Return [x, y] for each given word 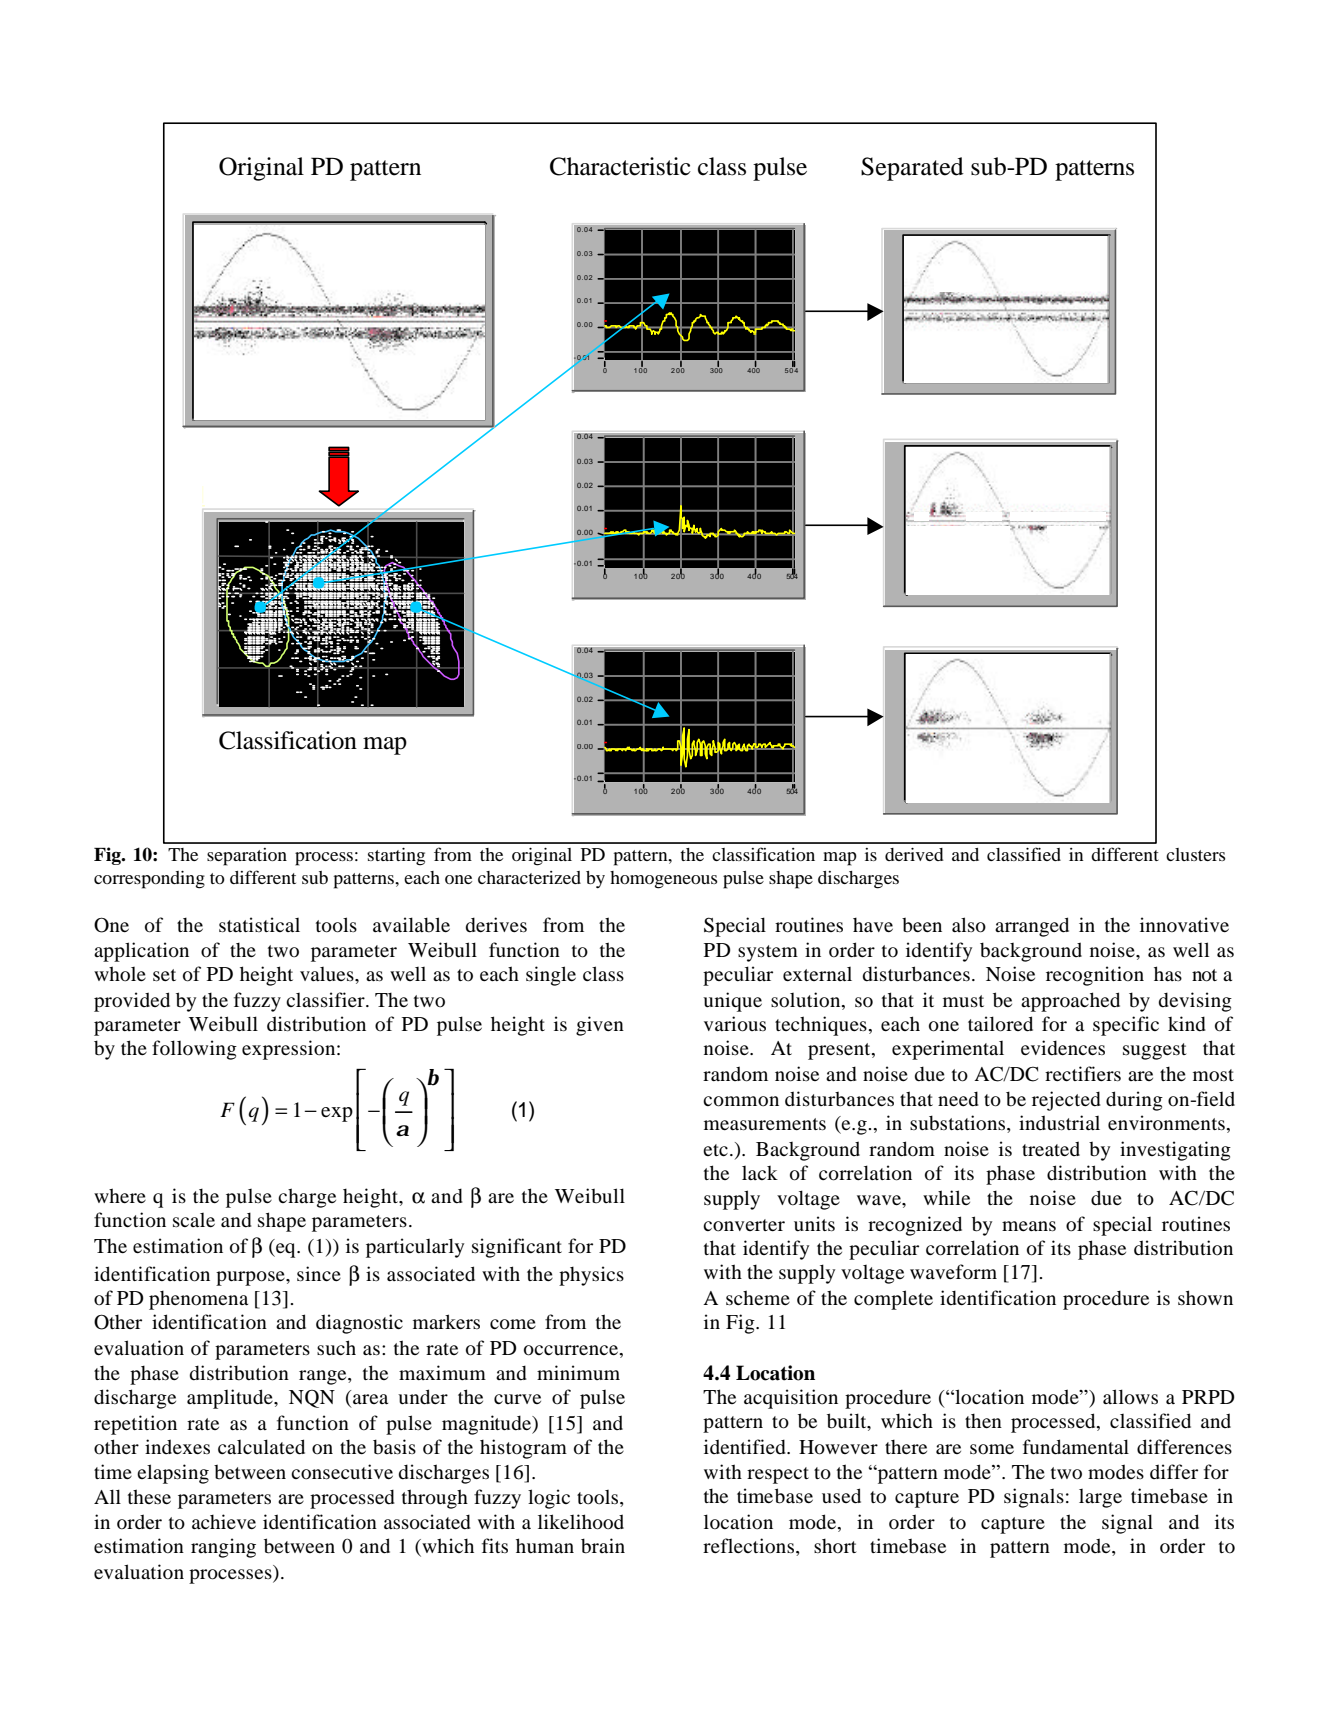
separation [247, 857]
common [741, 1101]
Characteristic [620, 166]
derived [914, 854]
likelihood [581, 1522]
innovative [1184, 925]
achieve [224, 1521]
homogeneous [663, 880]
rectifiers [1083, 1073]
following [194, 1050]
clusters [1195, 854]
